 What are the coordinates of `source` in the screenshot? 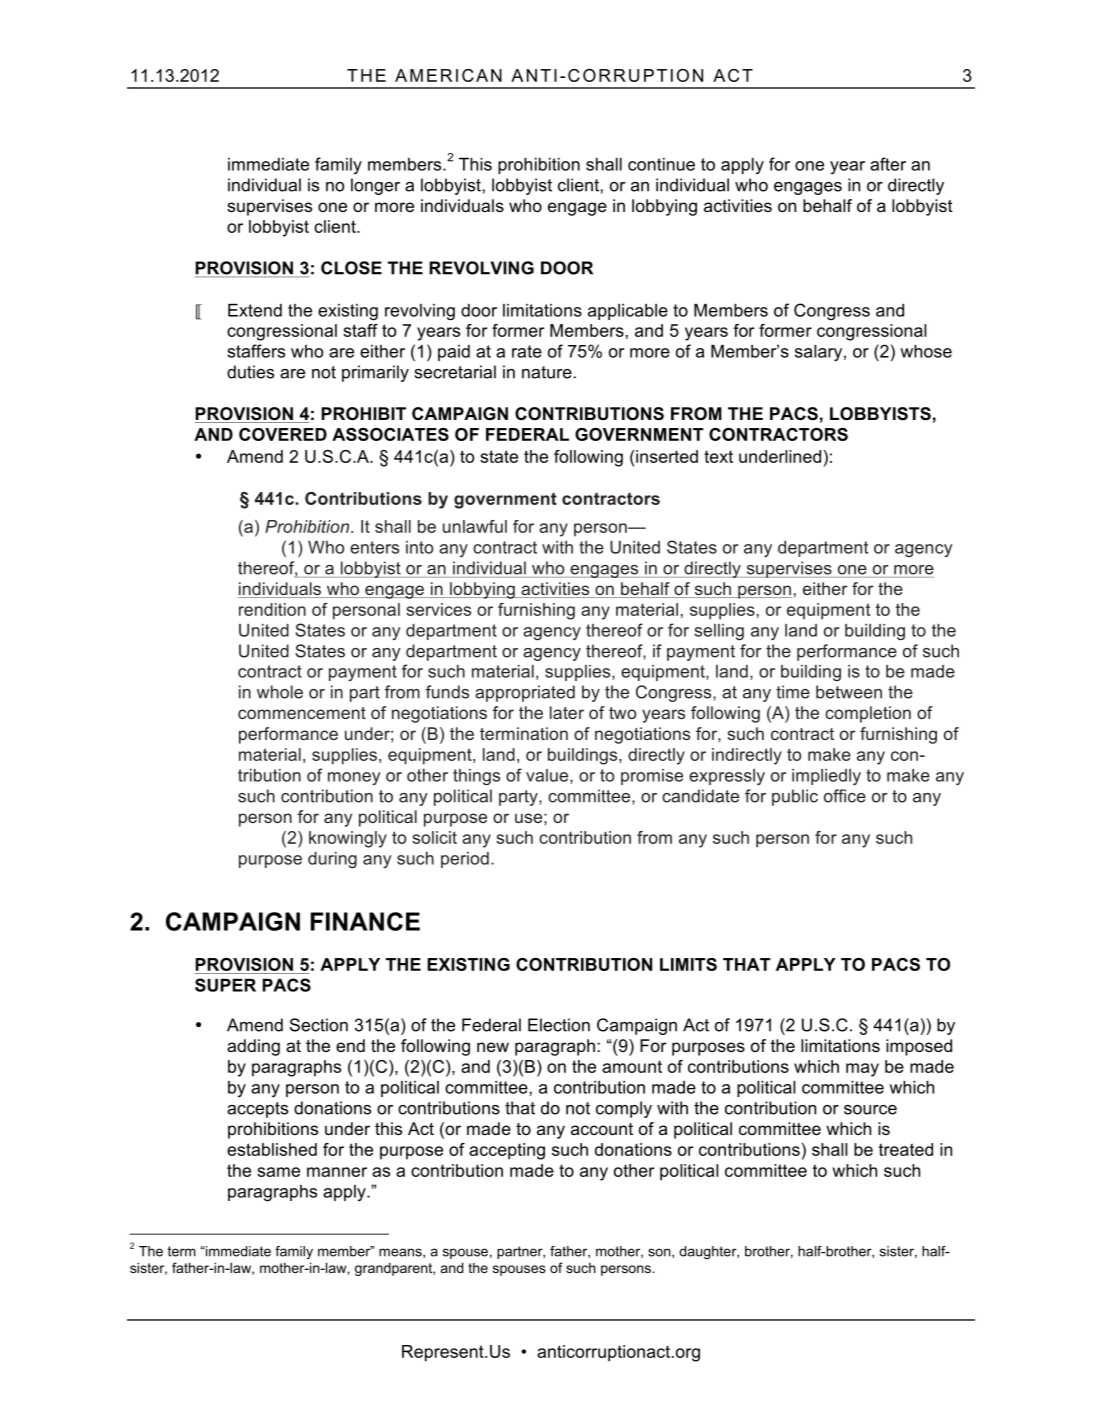 It's located at (870, 1110).
